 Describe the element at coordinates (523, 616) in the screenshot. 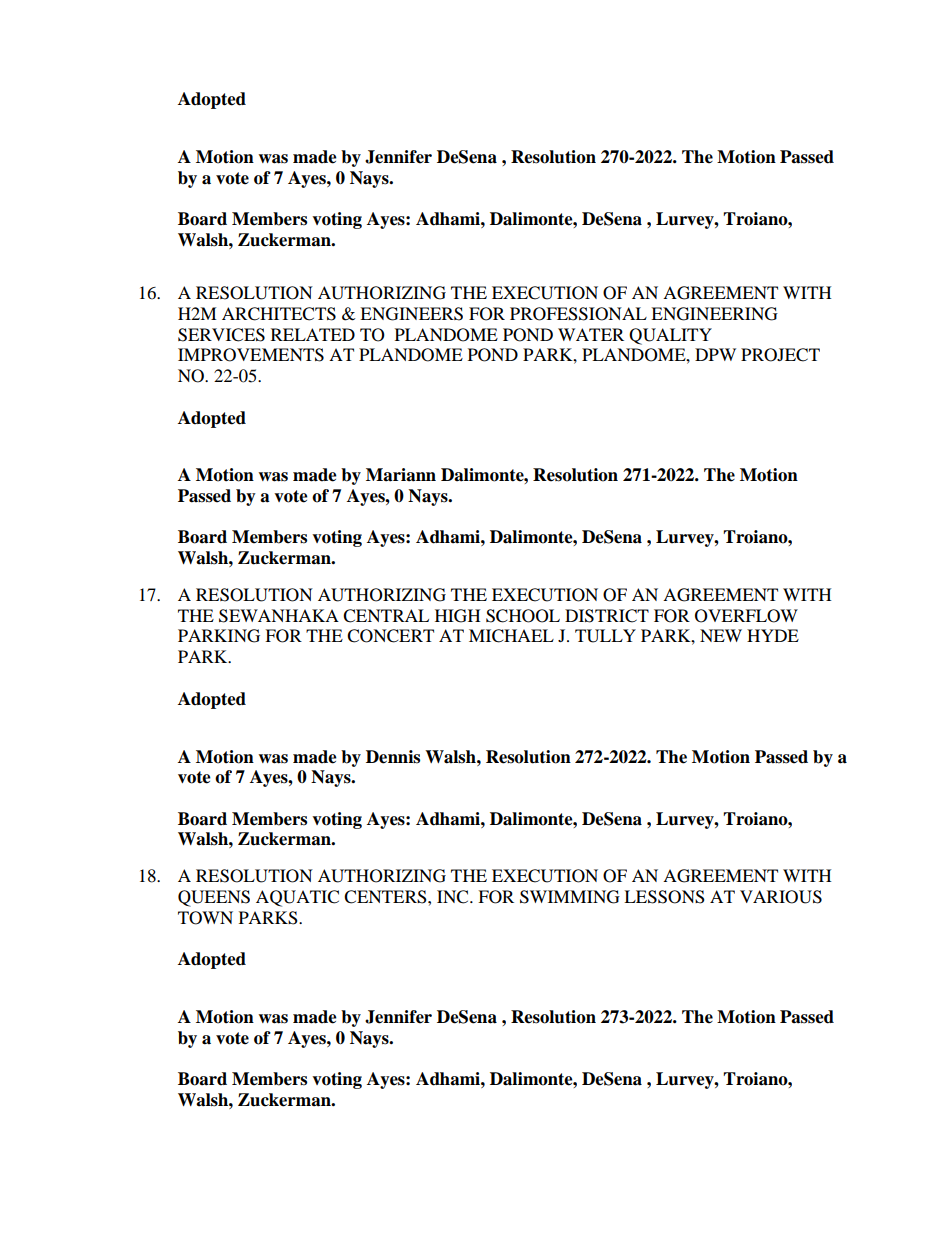

I see `SCHOOL` at that location.
